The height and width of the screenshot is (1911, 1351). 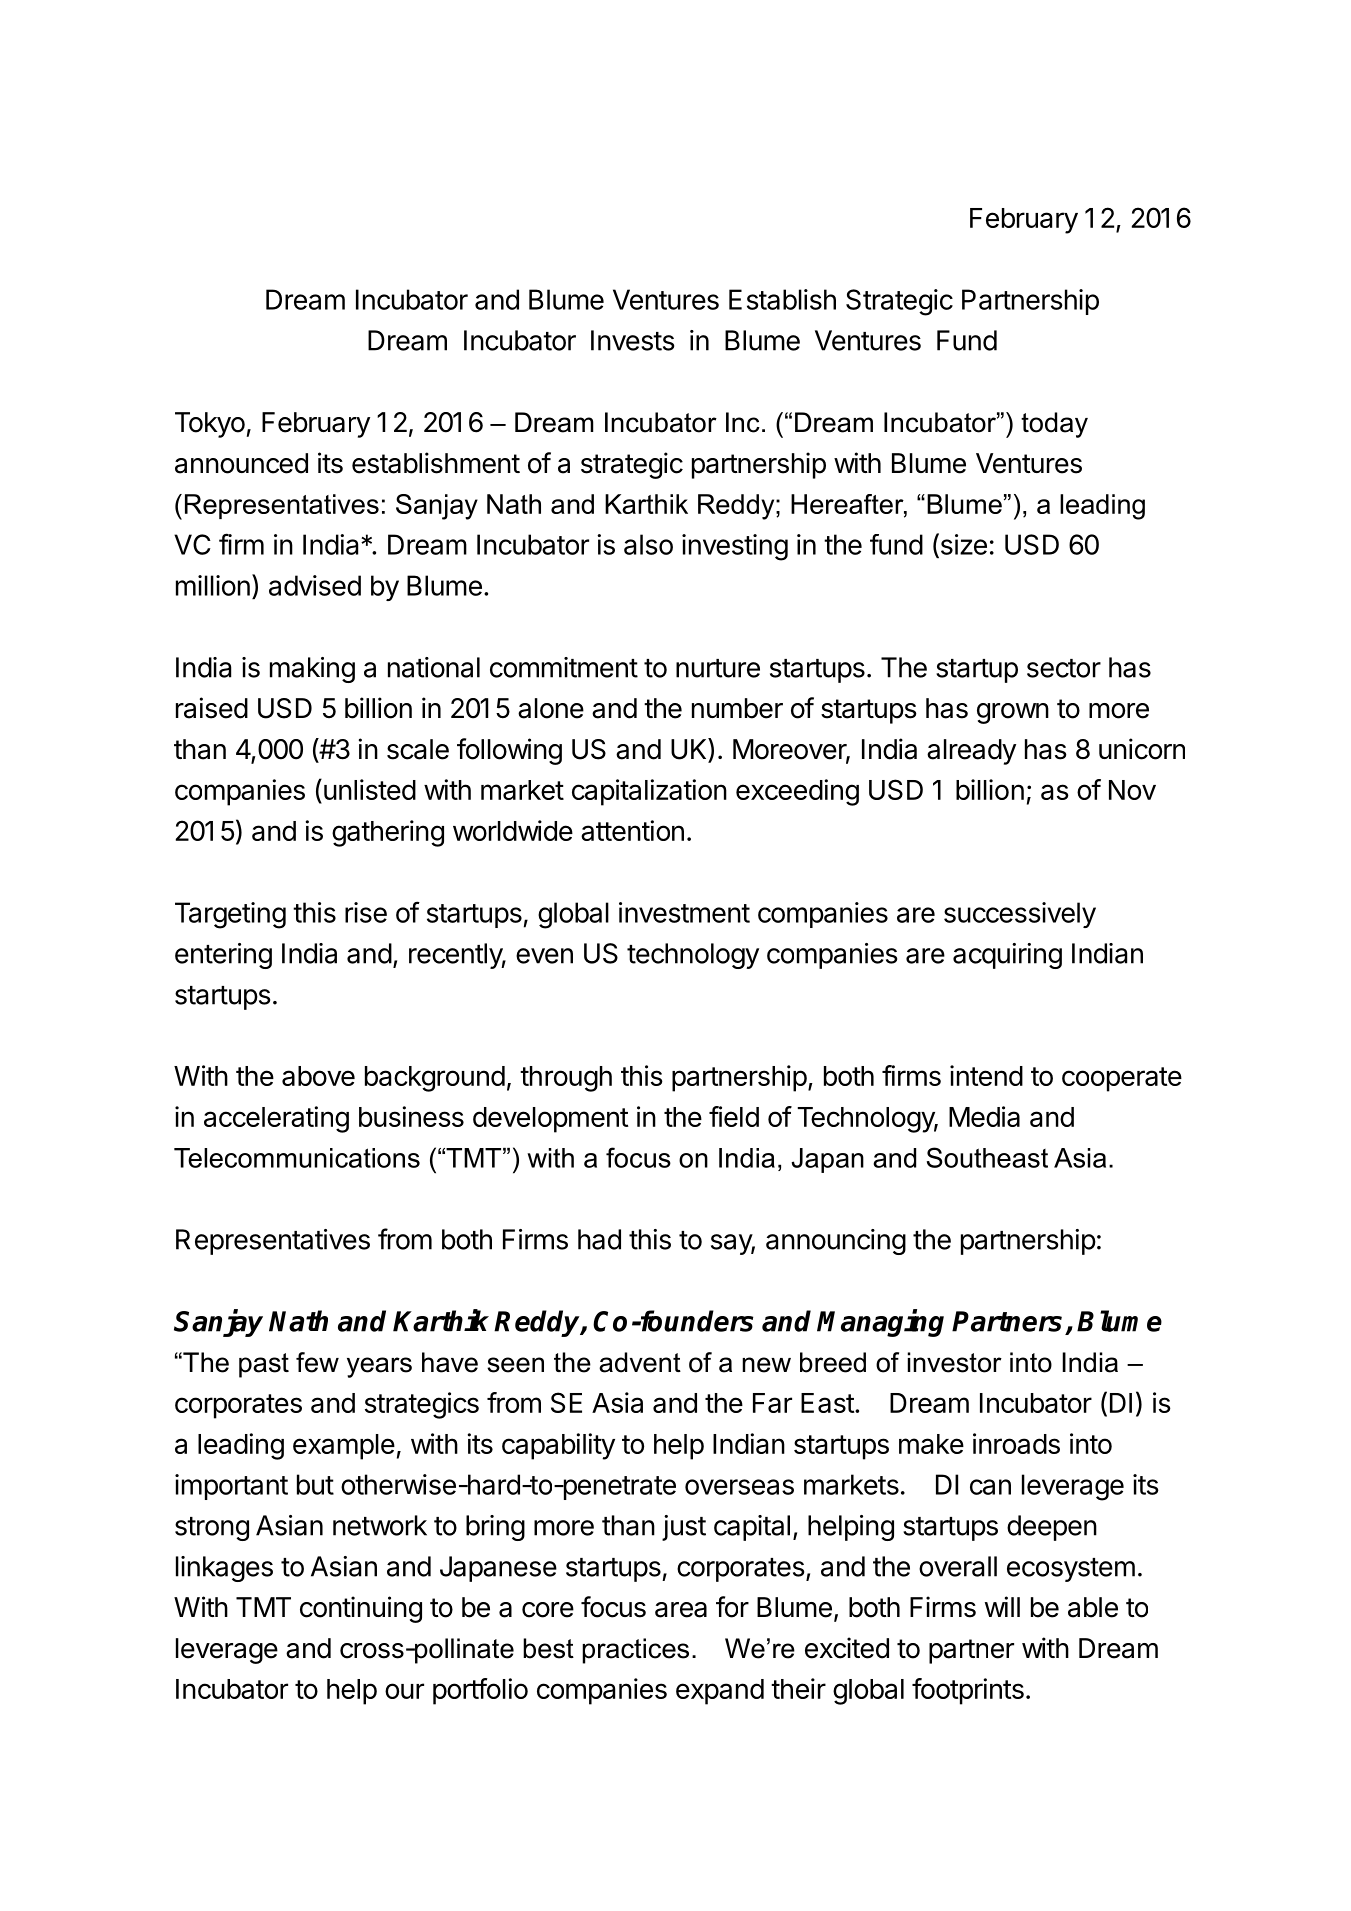 I want to click on continuing, so click(x=361, y=1609).
